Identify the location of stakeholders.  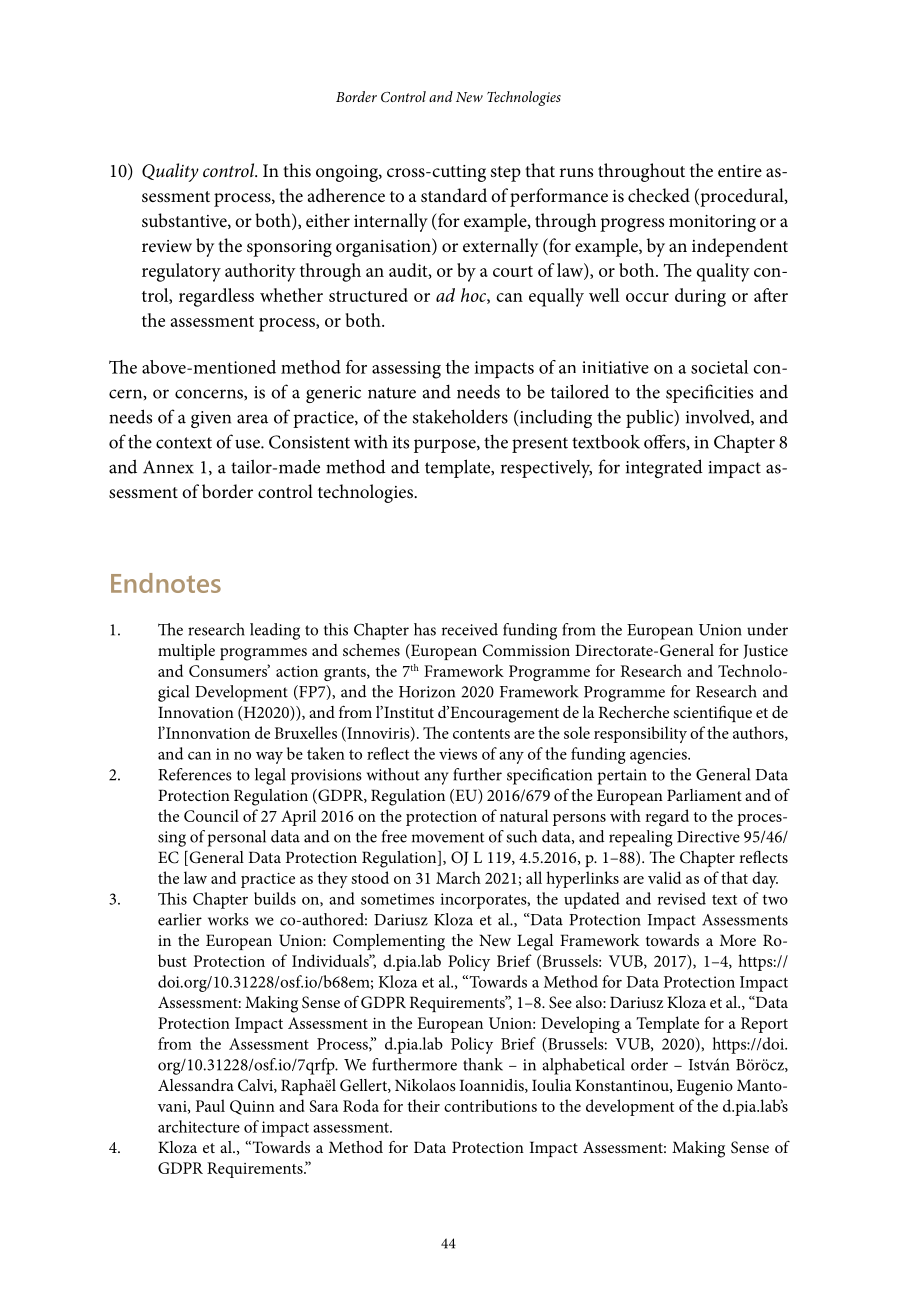
(460, 416).
